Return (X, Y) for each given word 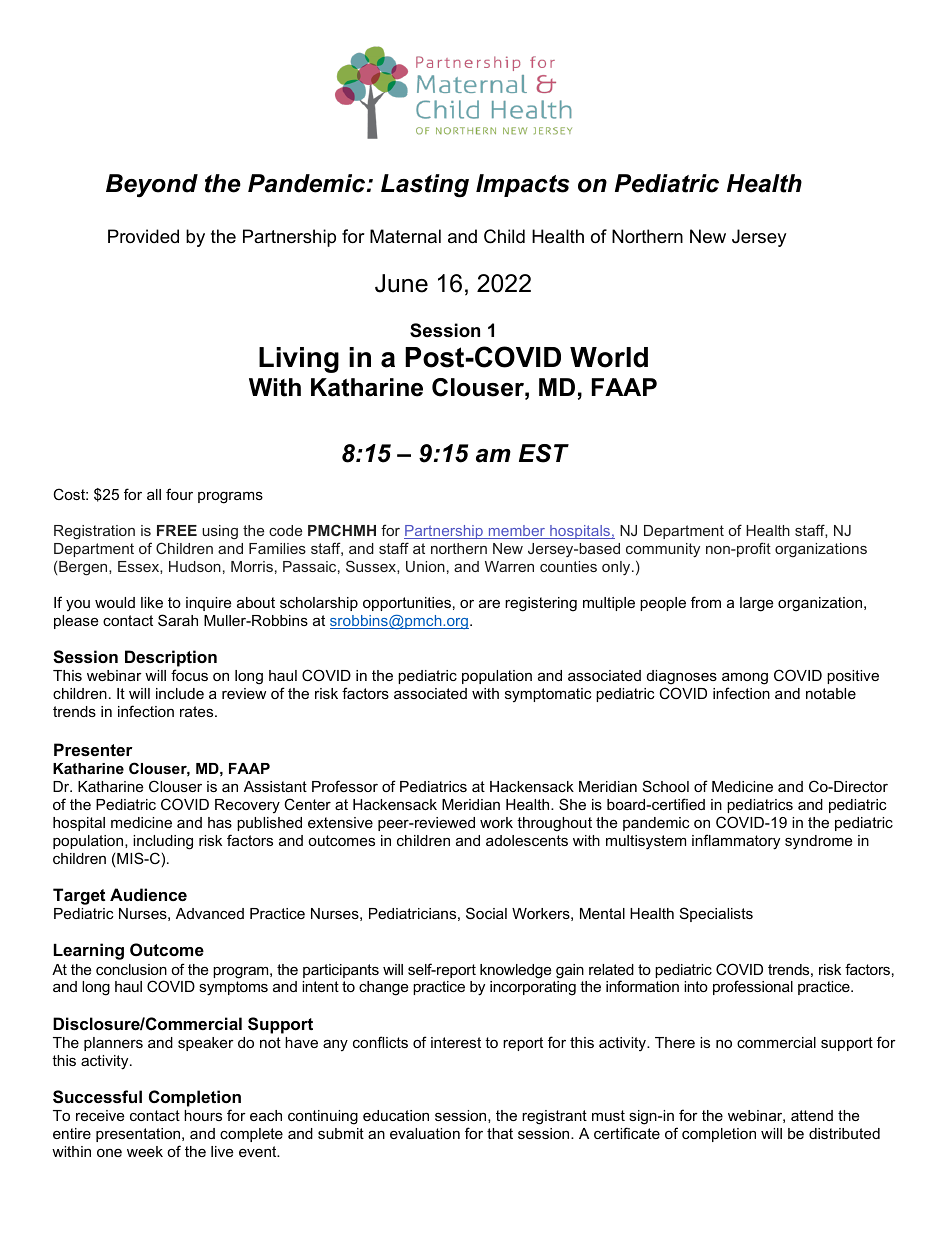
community (663, 550)
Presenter (93, 749)
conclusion (131, 969)
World (609, 357)
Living (299, 360)
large (756, 604)
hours (203, 1115)
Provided (143, 236)
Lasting (425, 186)
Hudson (195, 566)
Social (486, 913)
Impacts (522, 185)
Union (425, 566)
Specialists (716, 914)
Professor (345, 786)
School (666, 786)
